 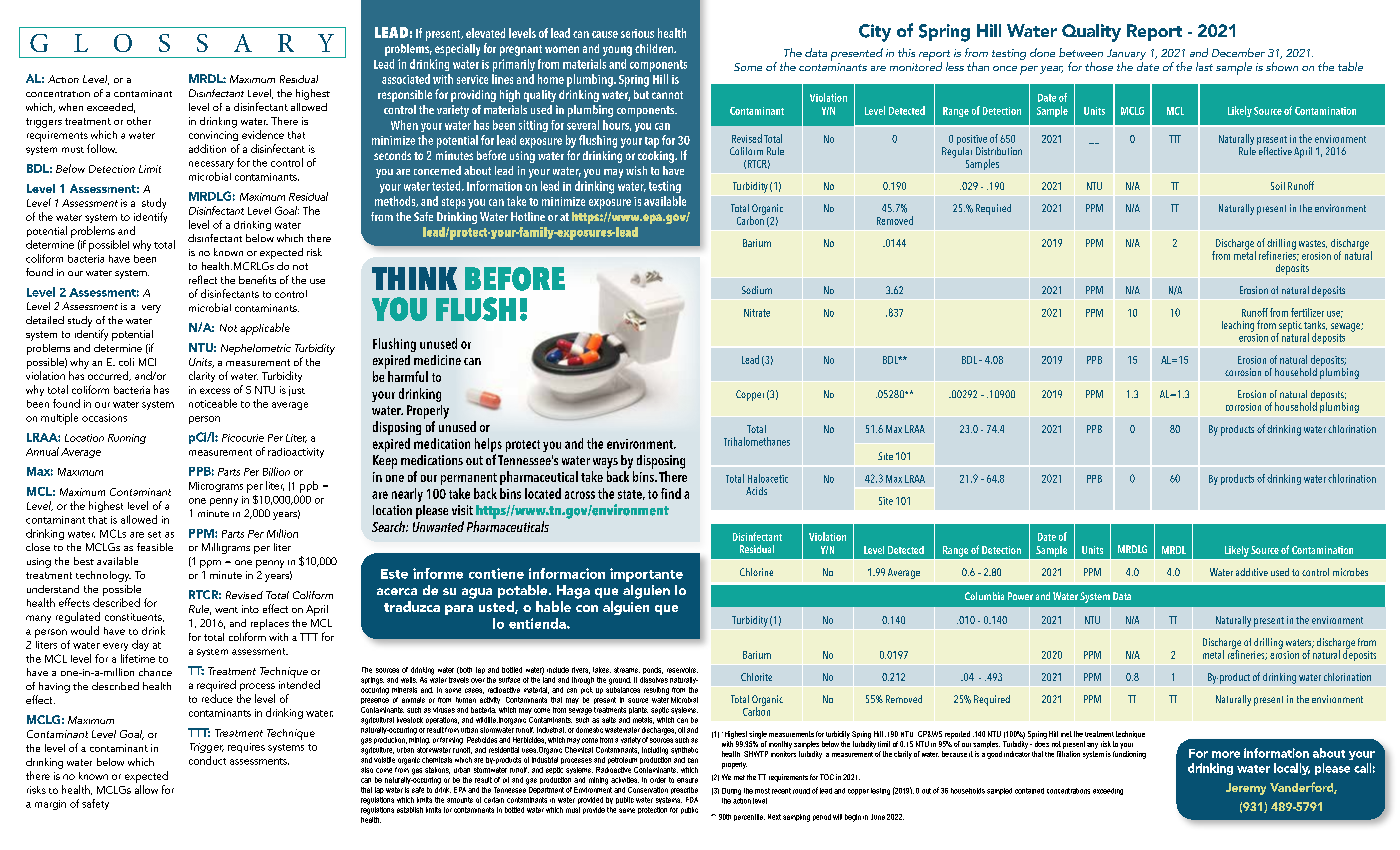 I want to click on other, so click(x=139, y=121).
